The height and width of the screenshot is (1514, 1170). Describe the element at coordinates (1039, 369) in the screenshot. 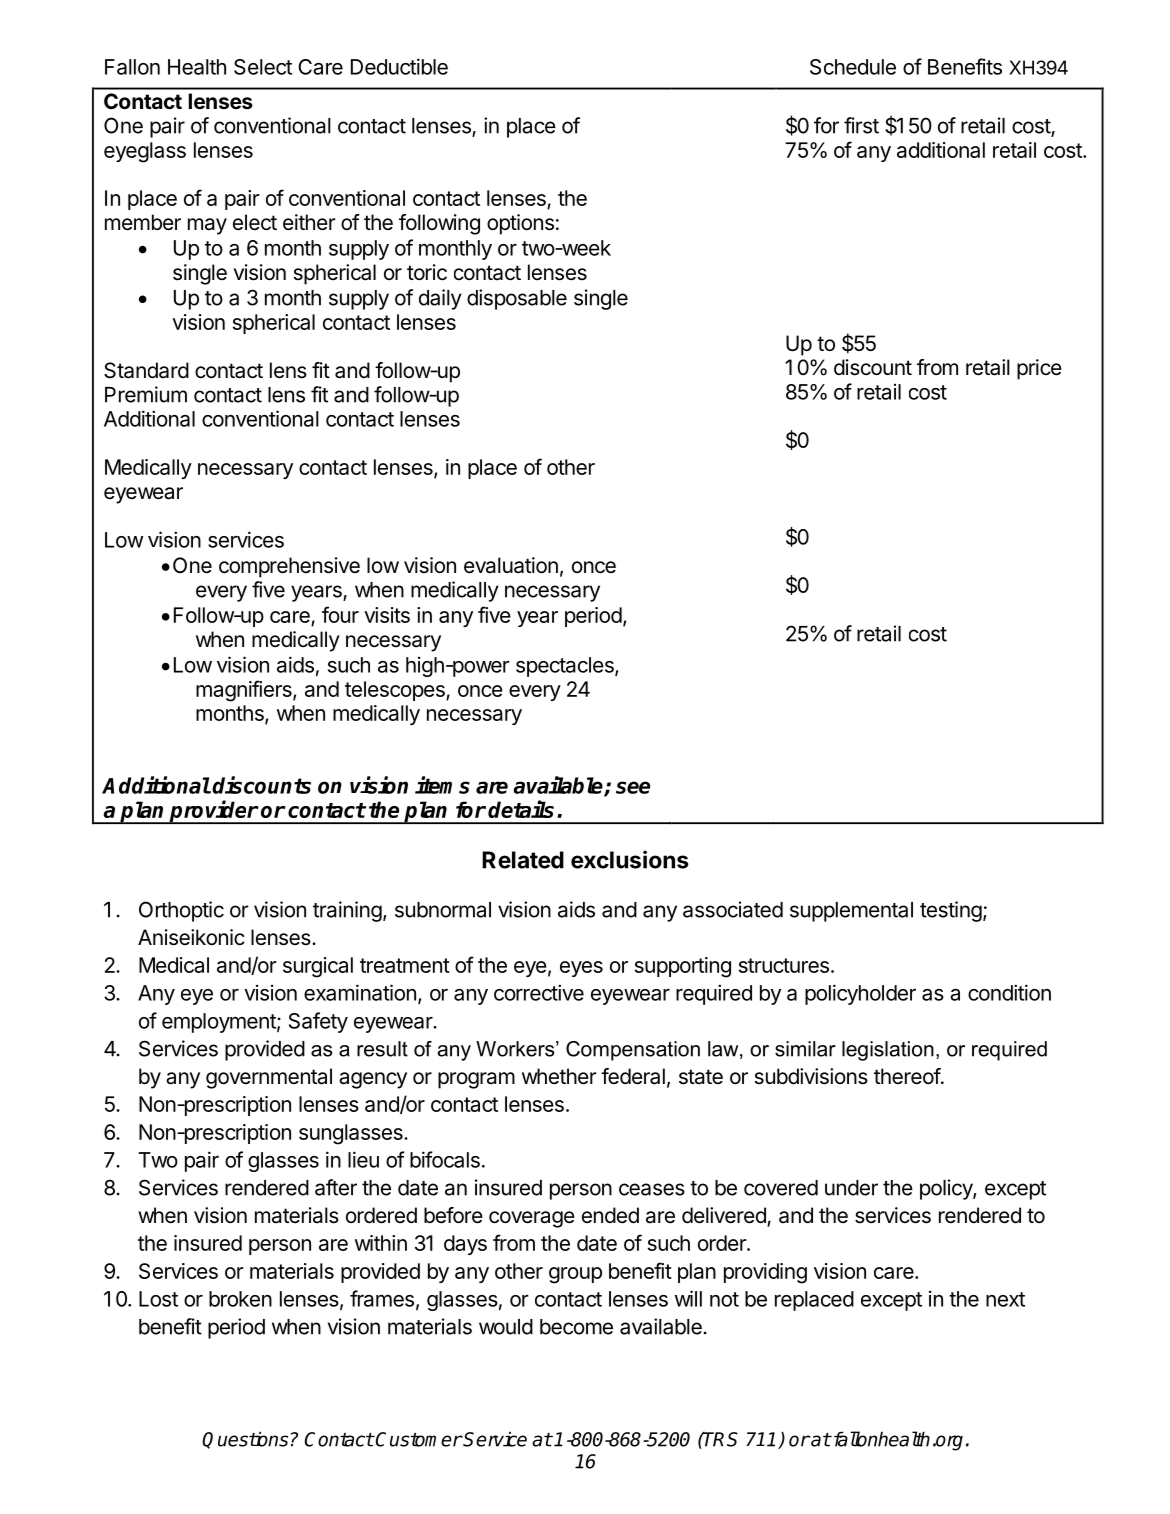

I see `price` at that location.
